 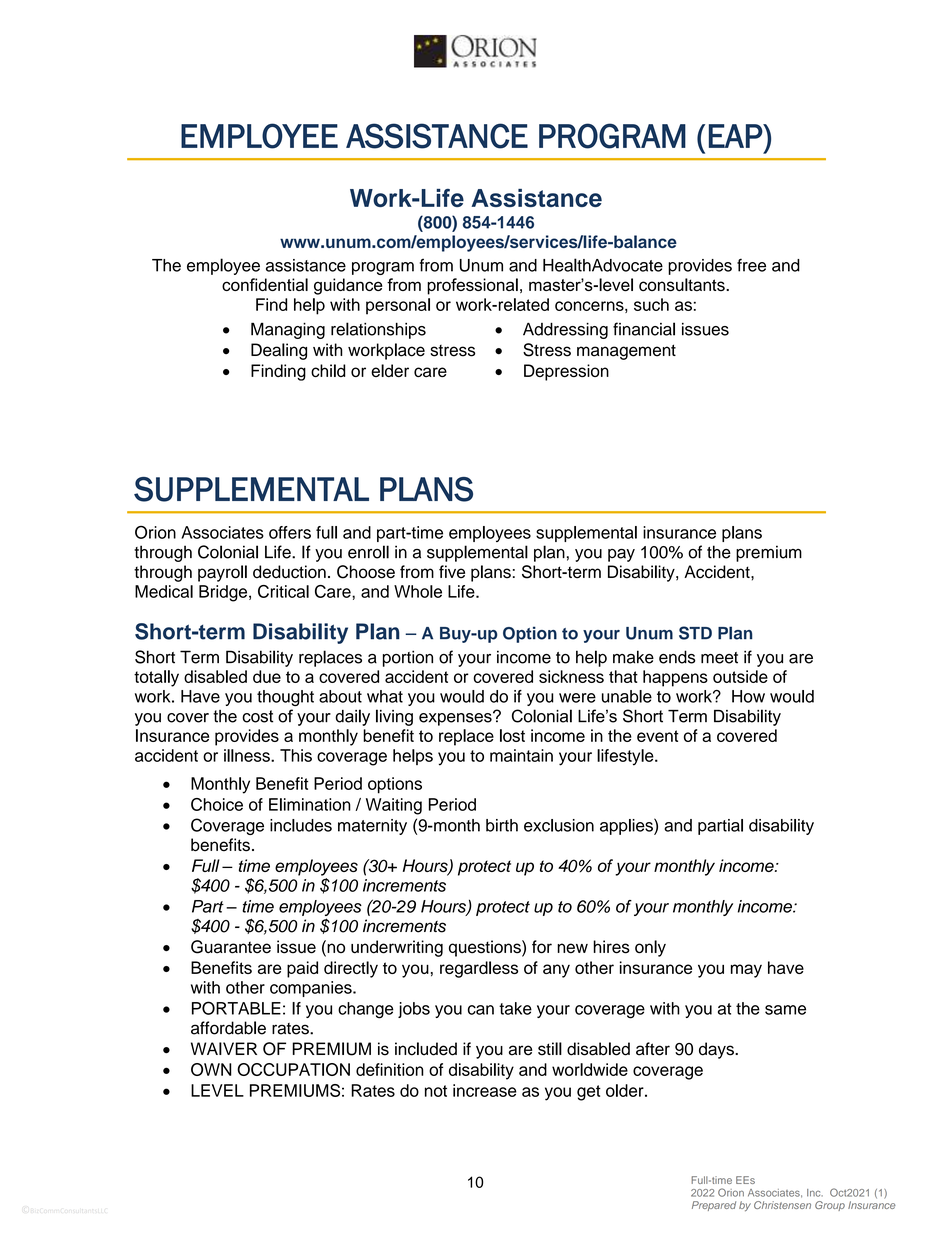 What do you see at coordinates (472, 286) in the screenshot?
I see `professional` at bounding box center [472, 286].
